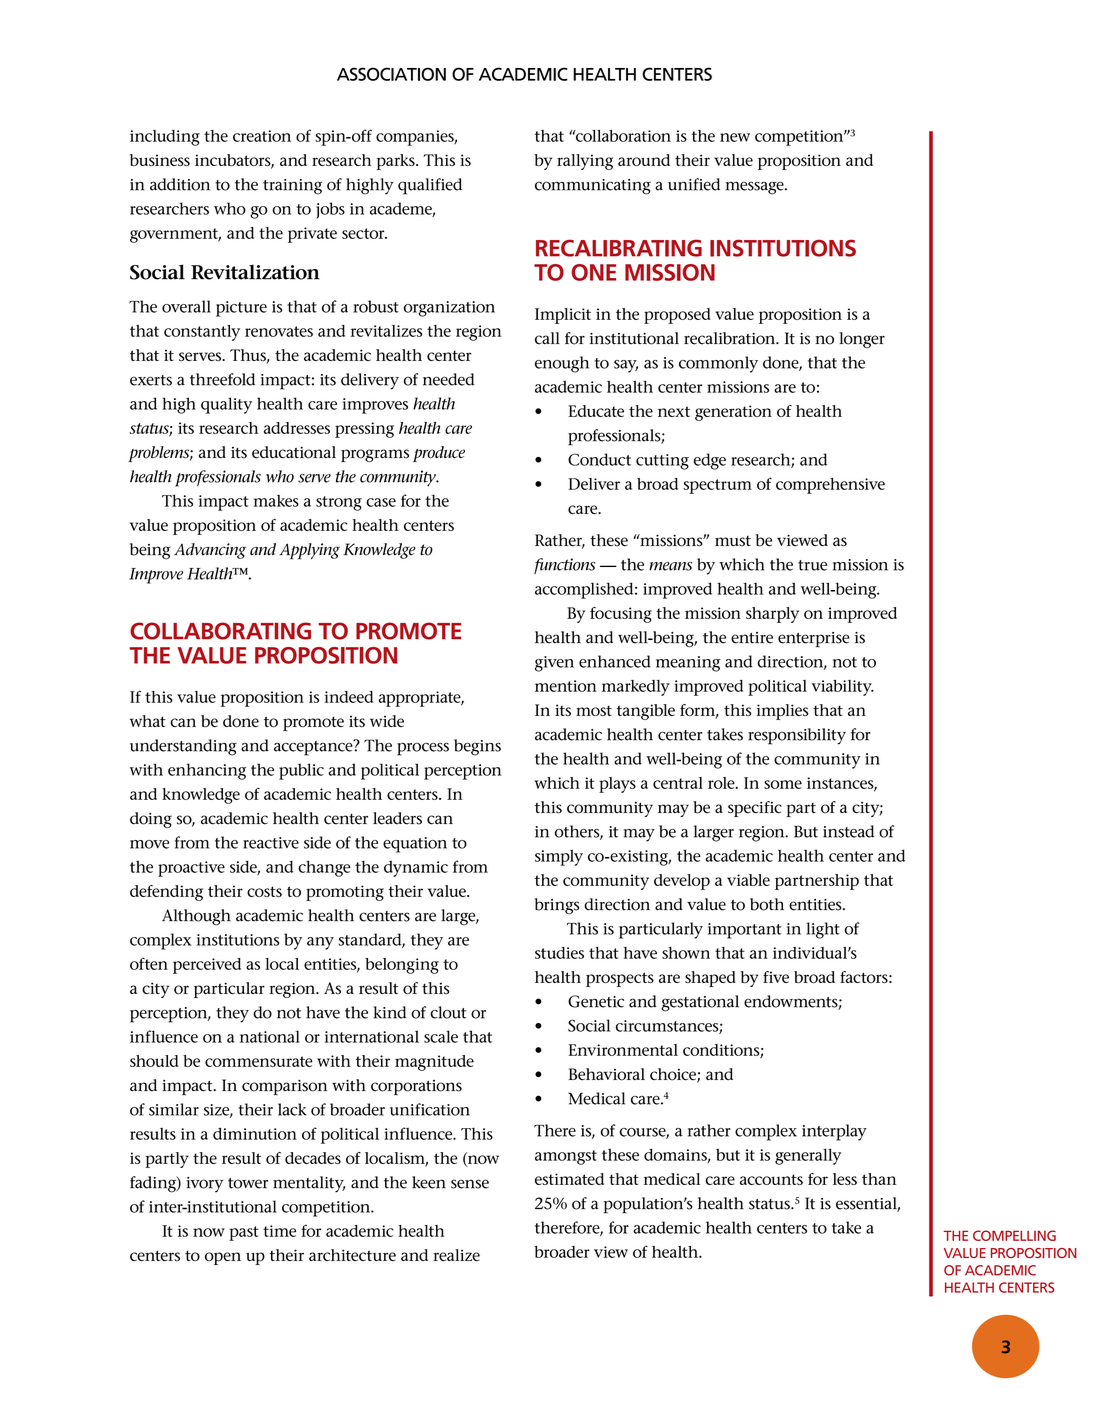  I want to click on addresses, so click(297, 428).
